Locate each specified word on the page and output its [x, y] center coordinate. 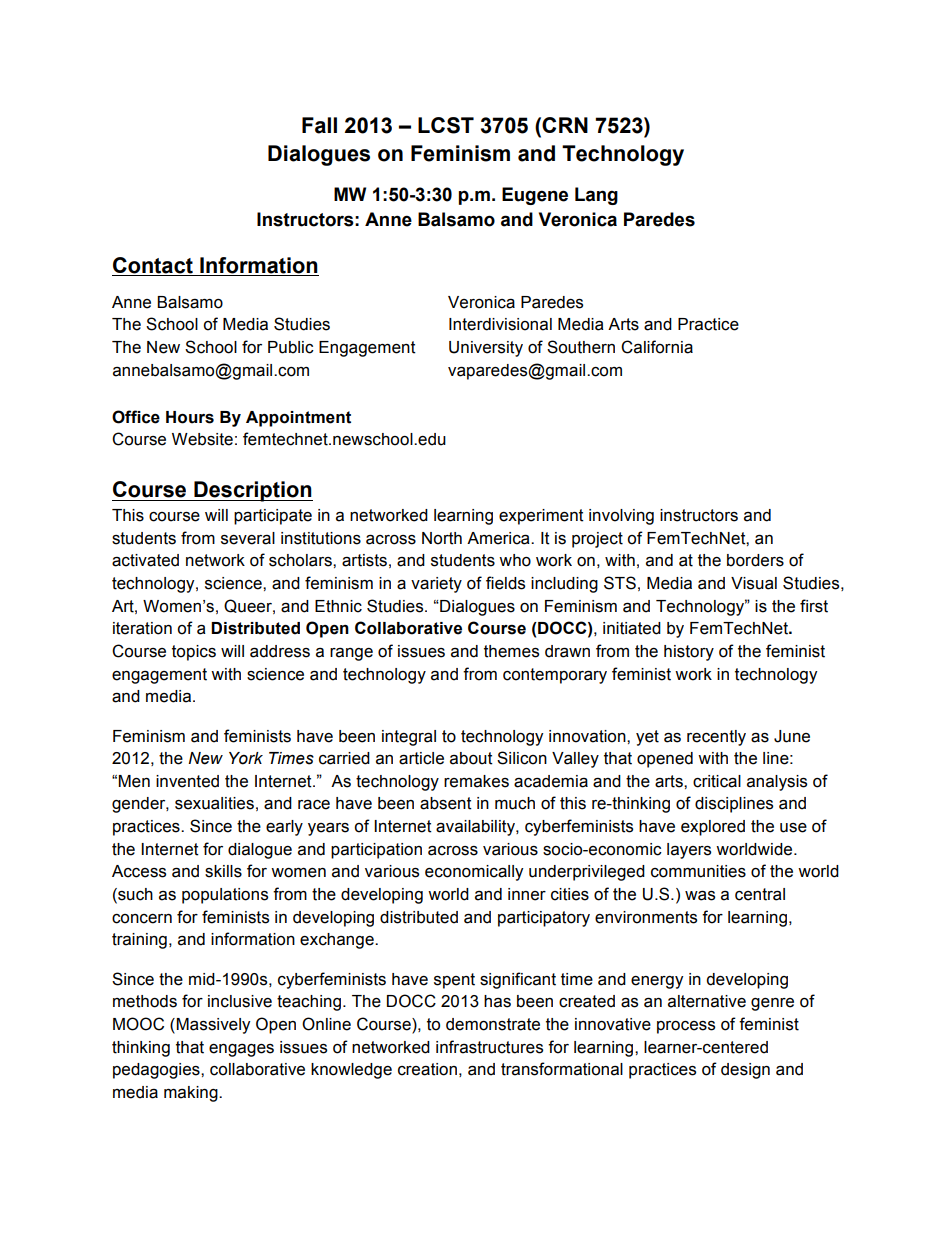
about [471, 758]
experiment [541, 517]
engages [241, 1050]
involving [621, 517]
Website [202, 439]
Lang [596, 196]
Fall [319, 125]
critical [717, 781]
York [246, 758]
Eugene [535, 196]
